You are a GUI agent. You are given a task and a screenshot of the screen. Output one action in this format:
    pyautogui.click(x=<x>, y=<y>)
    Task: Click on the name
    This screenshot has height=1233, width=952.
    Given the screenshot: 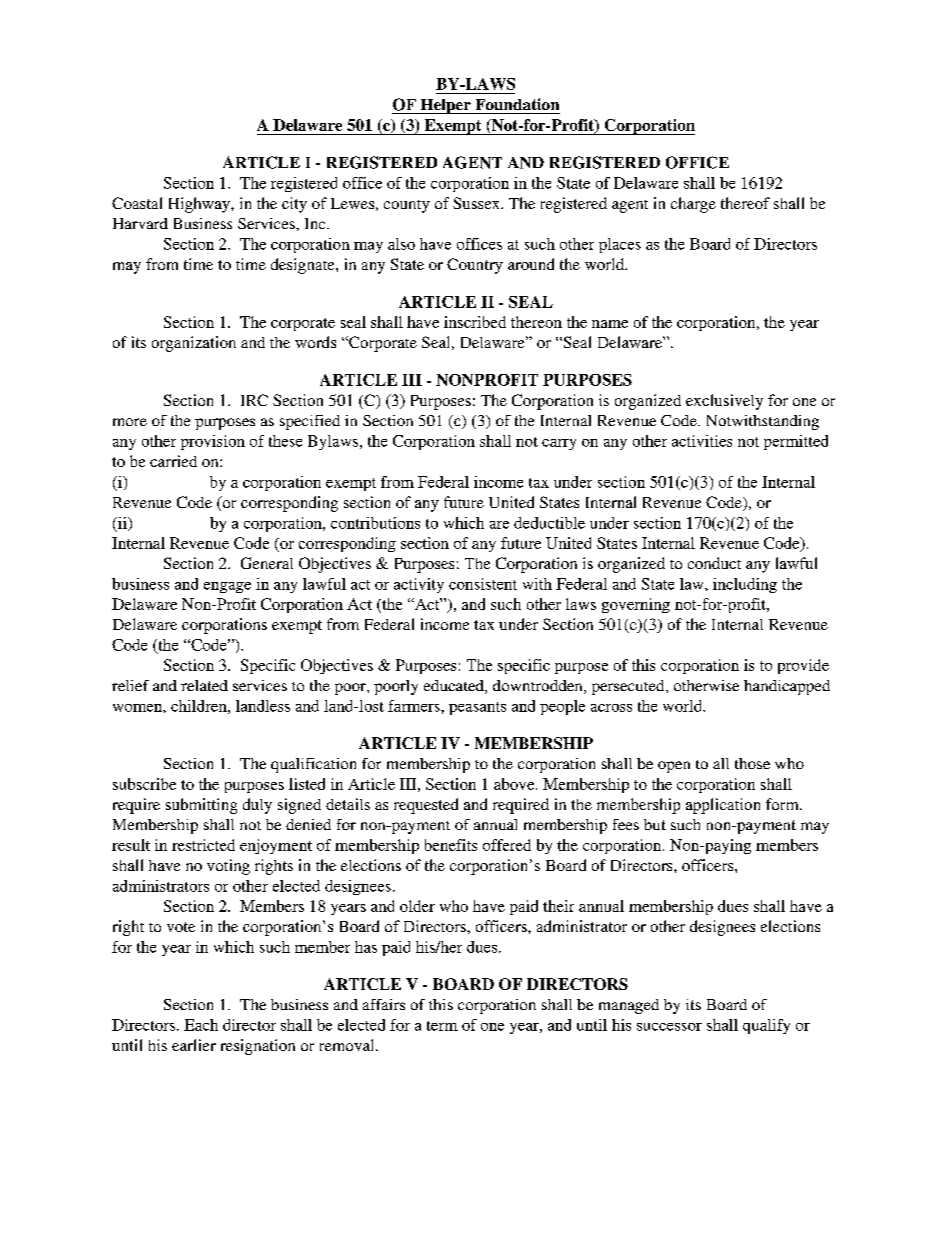 What is the action you would take?
    pyautogui.click(x=610, y=324)
